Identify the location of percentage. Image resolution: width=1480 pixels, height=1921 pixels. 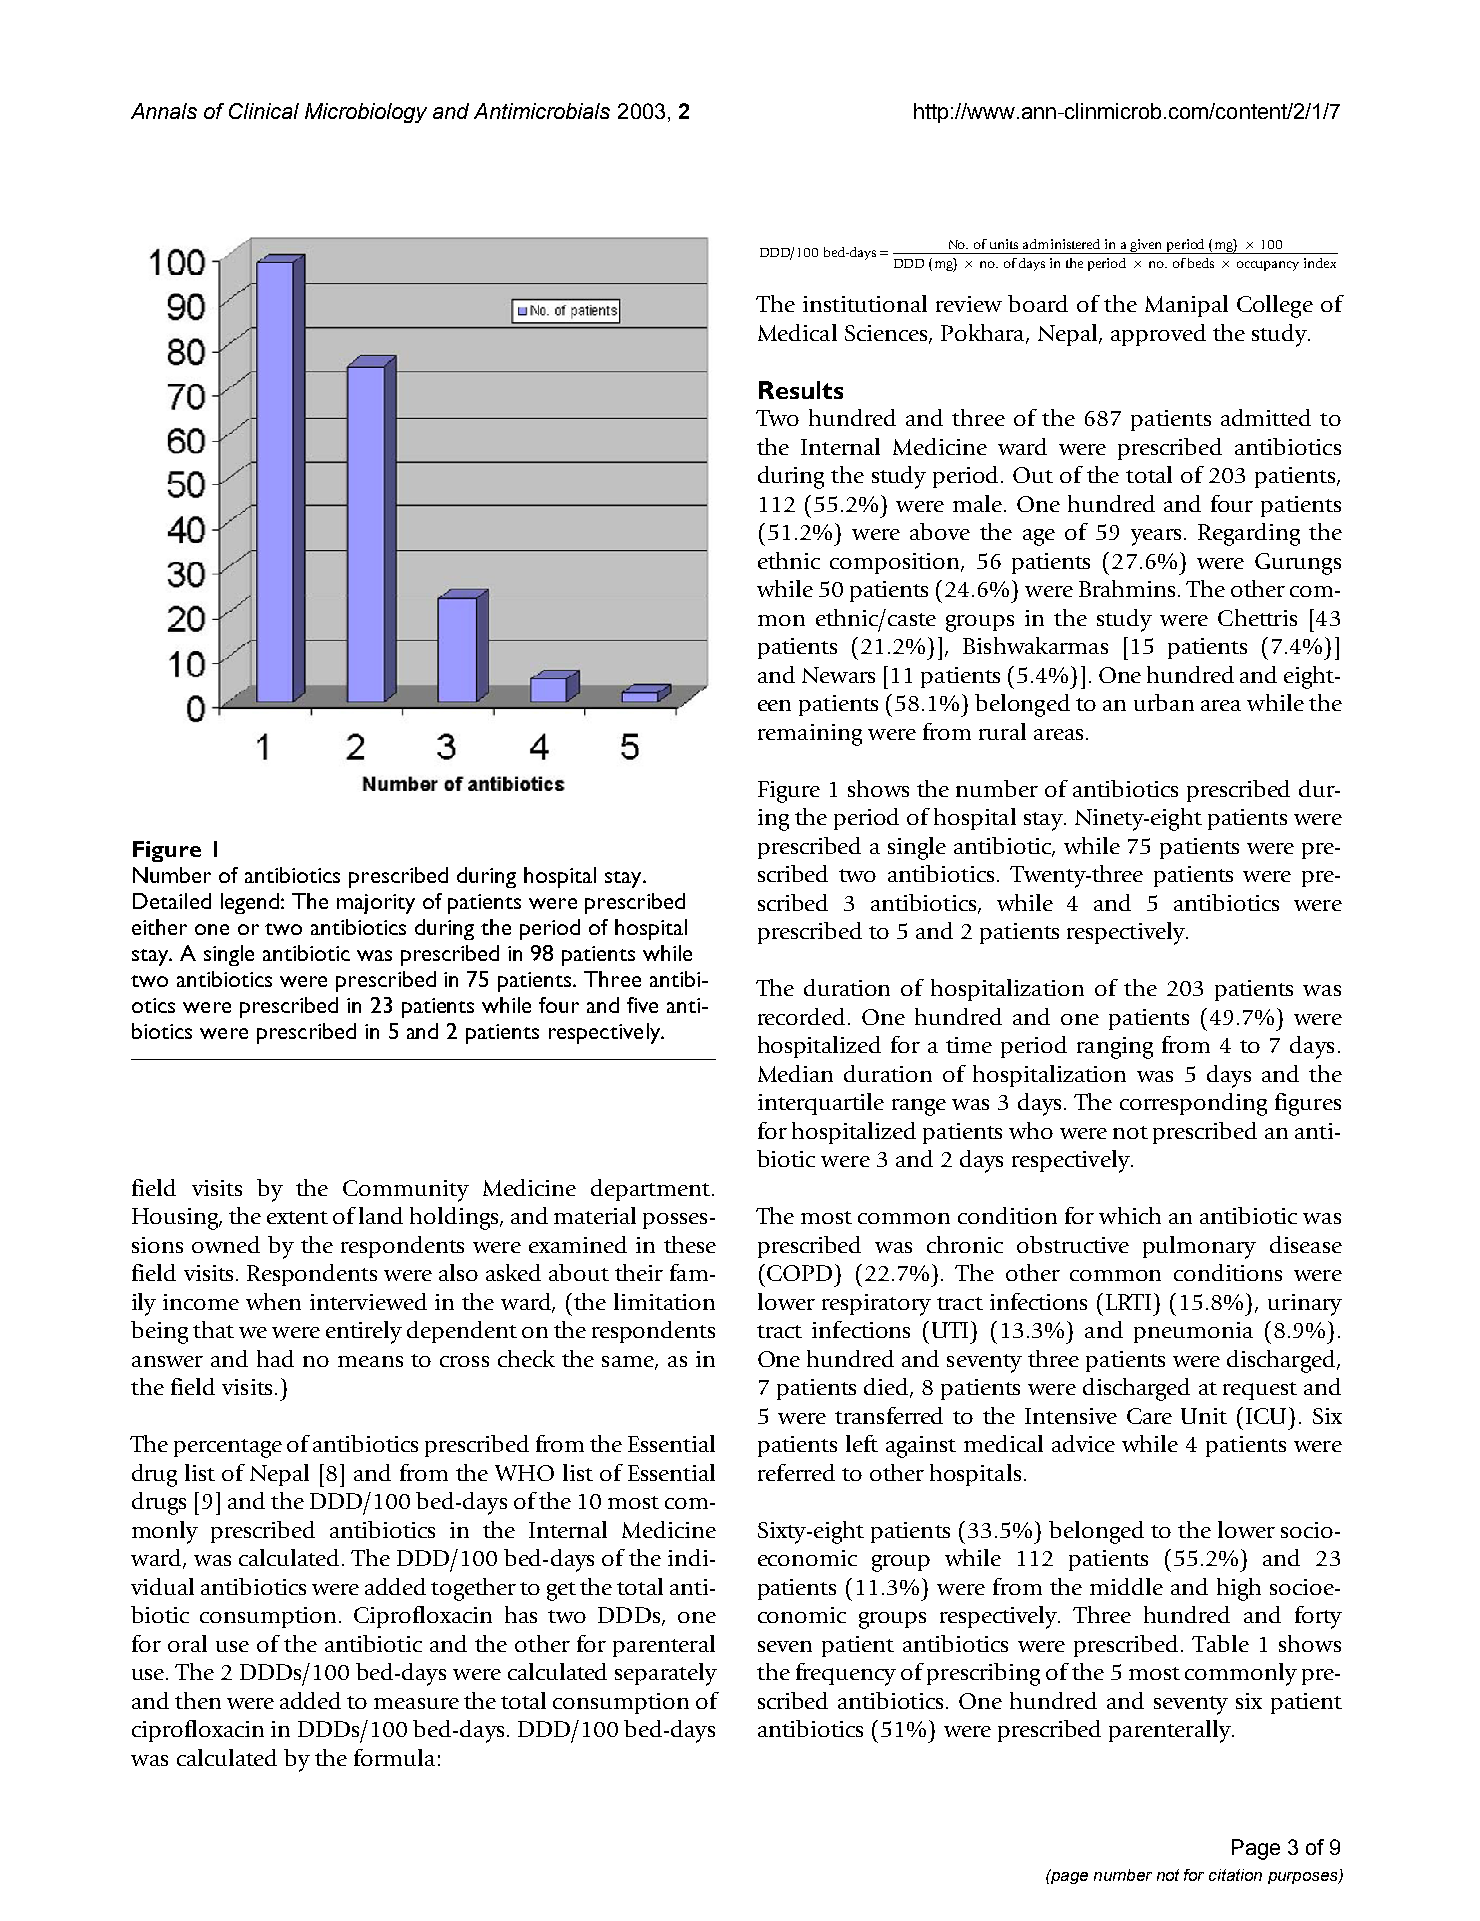
(228, 1448).
